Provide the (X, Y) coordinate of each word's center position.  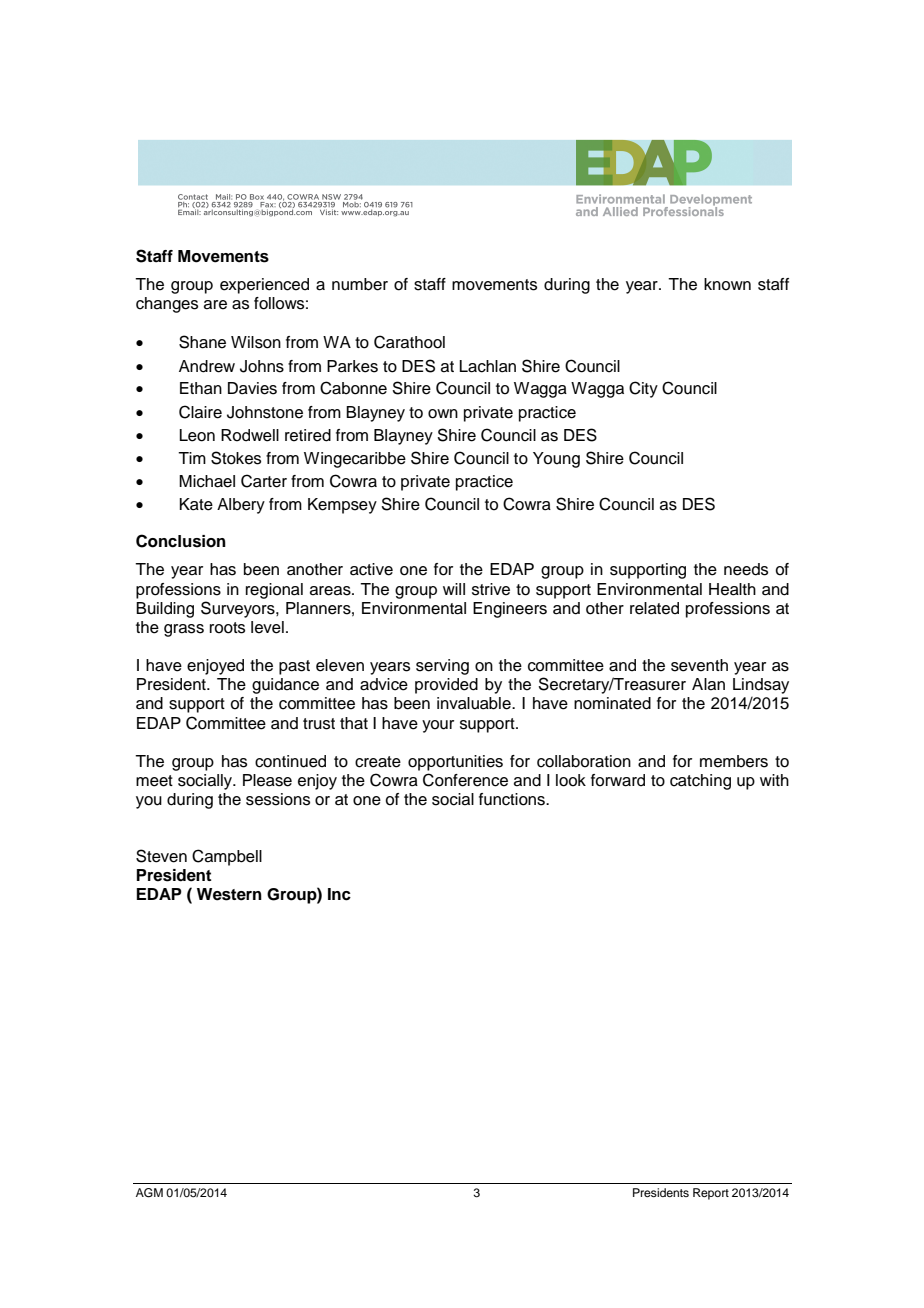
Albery (241, 506)
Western (229, 894)
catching (700, 782)
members (734, 761)
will (454, 589)
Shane (202, 342)
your (438, 726)
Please (267, 780)
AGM (149, 1193)
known (727, 284)
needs (746, 569)
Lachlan (488, 366)
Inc (339, 894)
